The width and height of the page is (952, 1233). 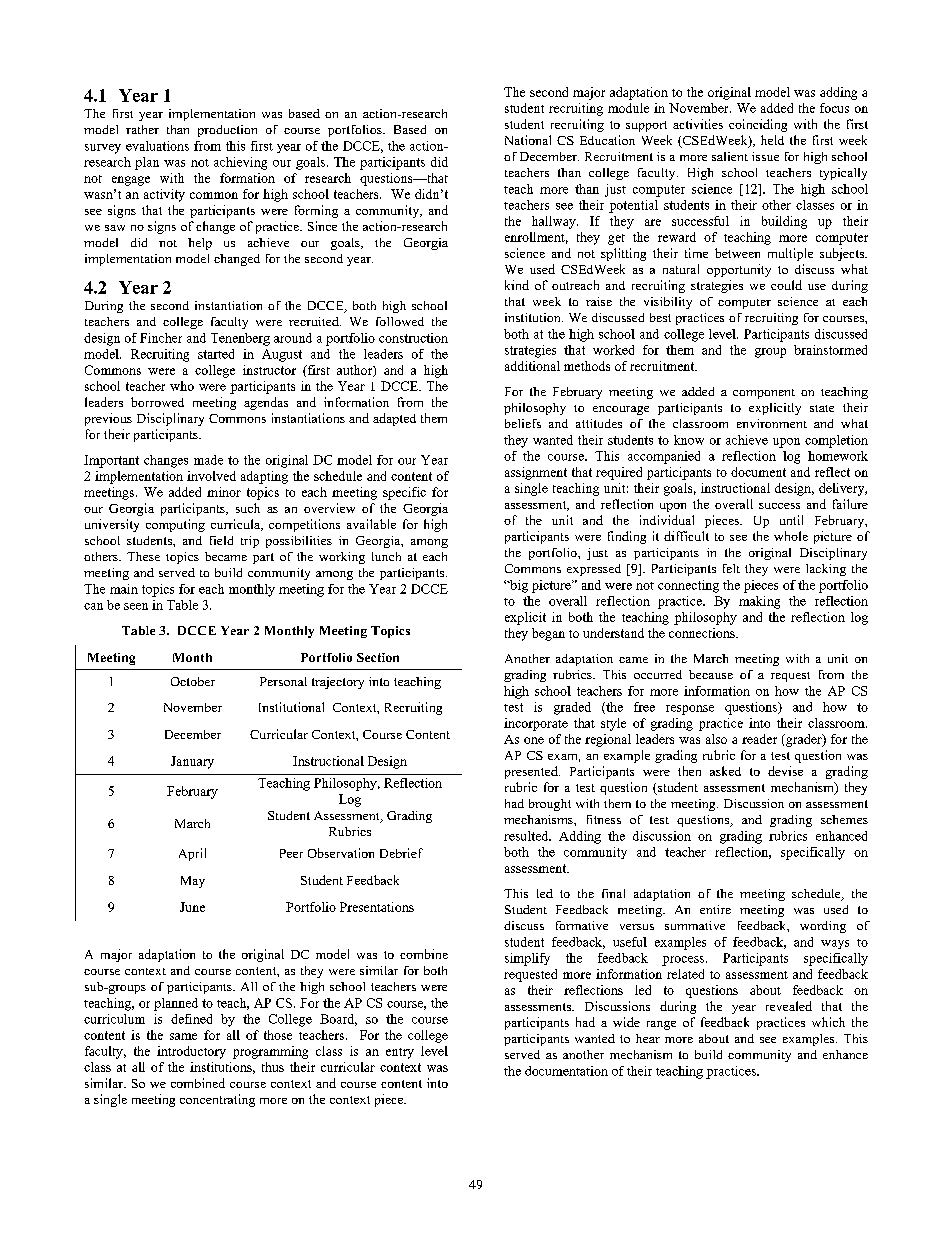 What do you see at coordinates (759, 602) in the page?
I see `making` at bounding box center [759, 602].
